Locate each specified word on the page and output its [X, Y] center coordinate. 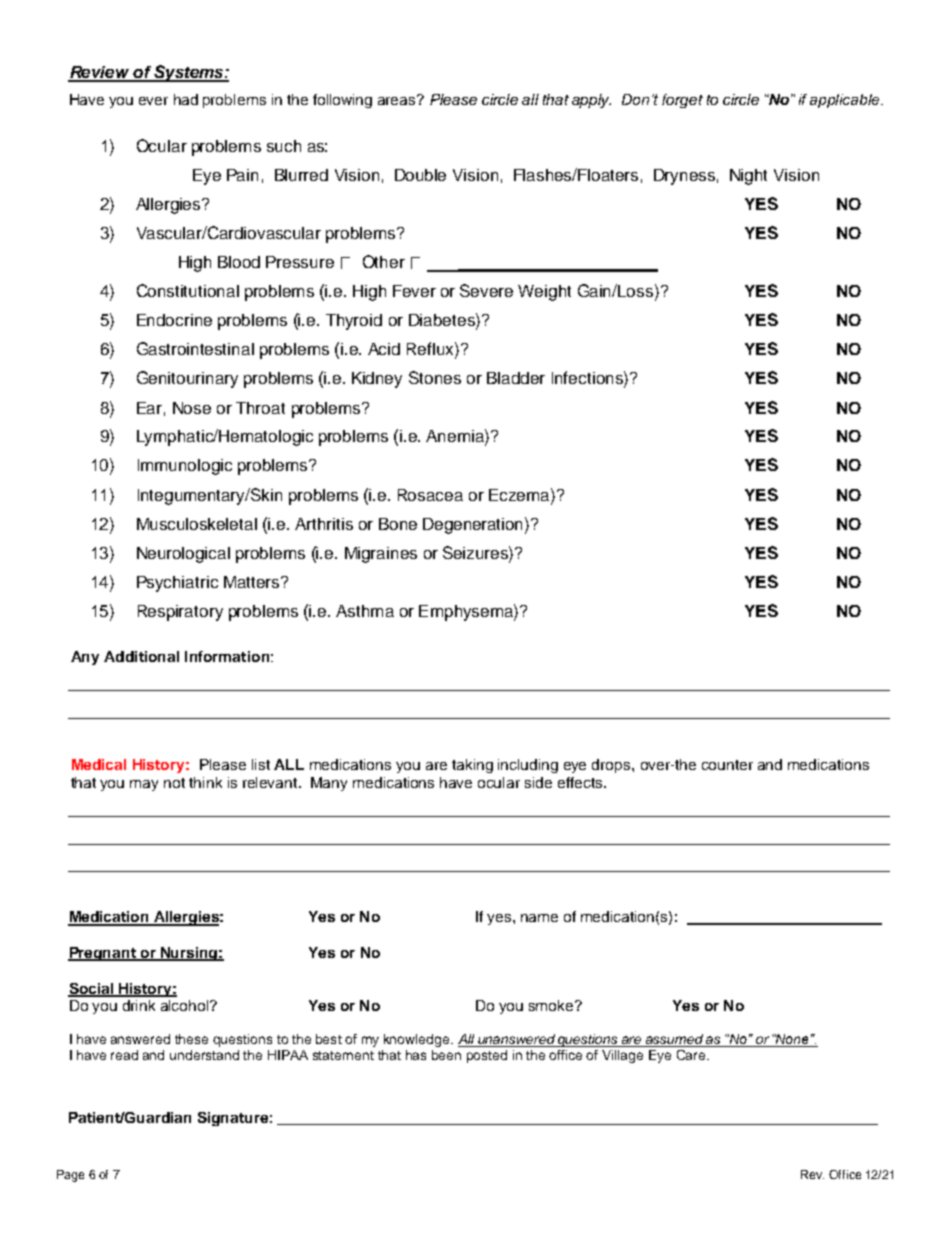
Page [70, 1176]
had [186, 99]
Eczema [520, 494]
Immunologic [185, 467]
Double [420, 175]
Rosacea [430, 495]
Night [748, 177]
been [446, 1055]
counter [727, 765]
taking [472, 766]
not [174, 783]
